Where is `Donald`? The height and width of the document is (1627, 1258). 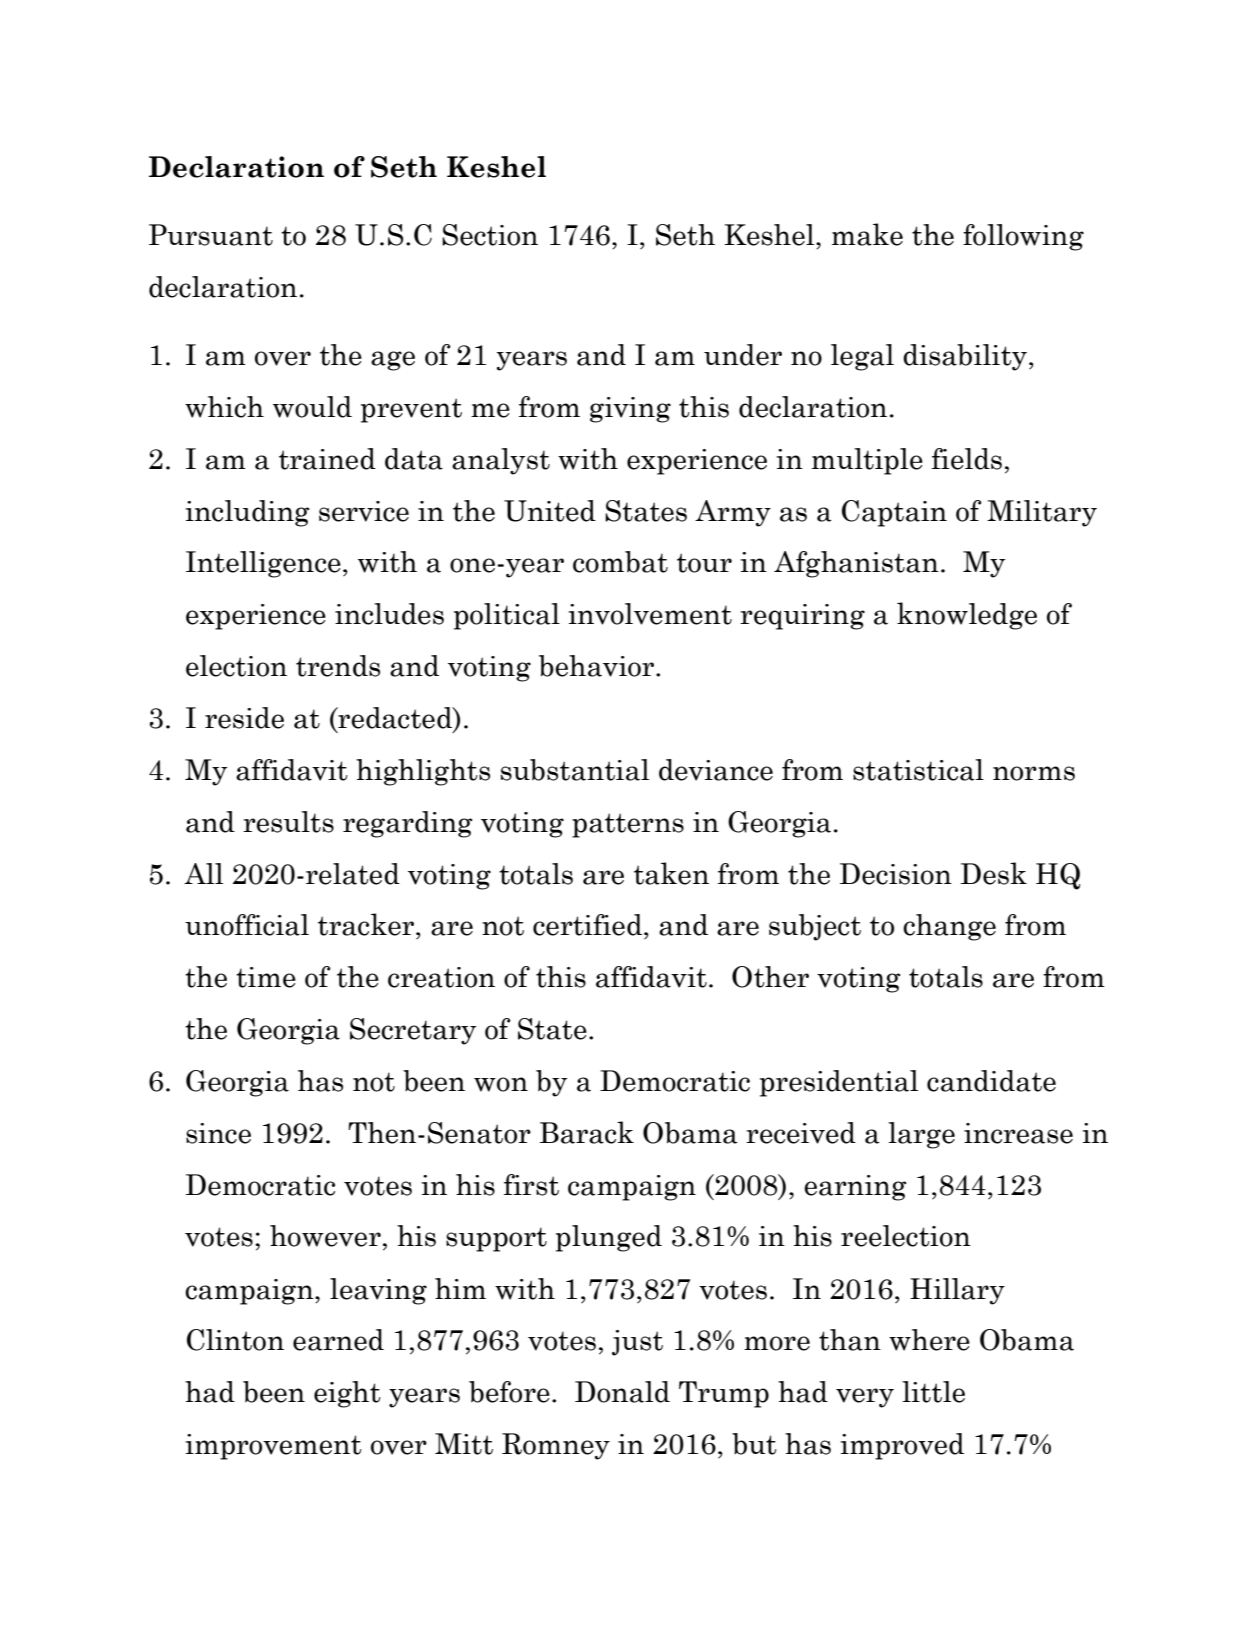 Donald is located at coordinates (622, 1392).
